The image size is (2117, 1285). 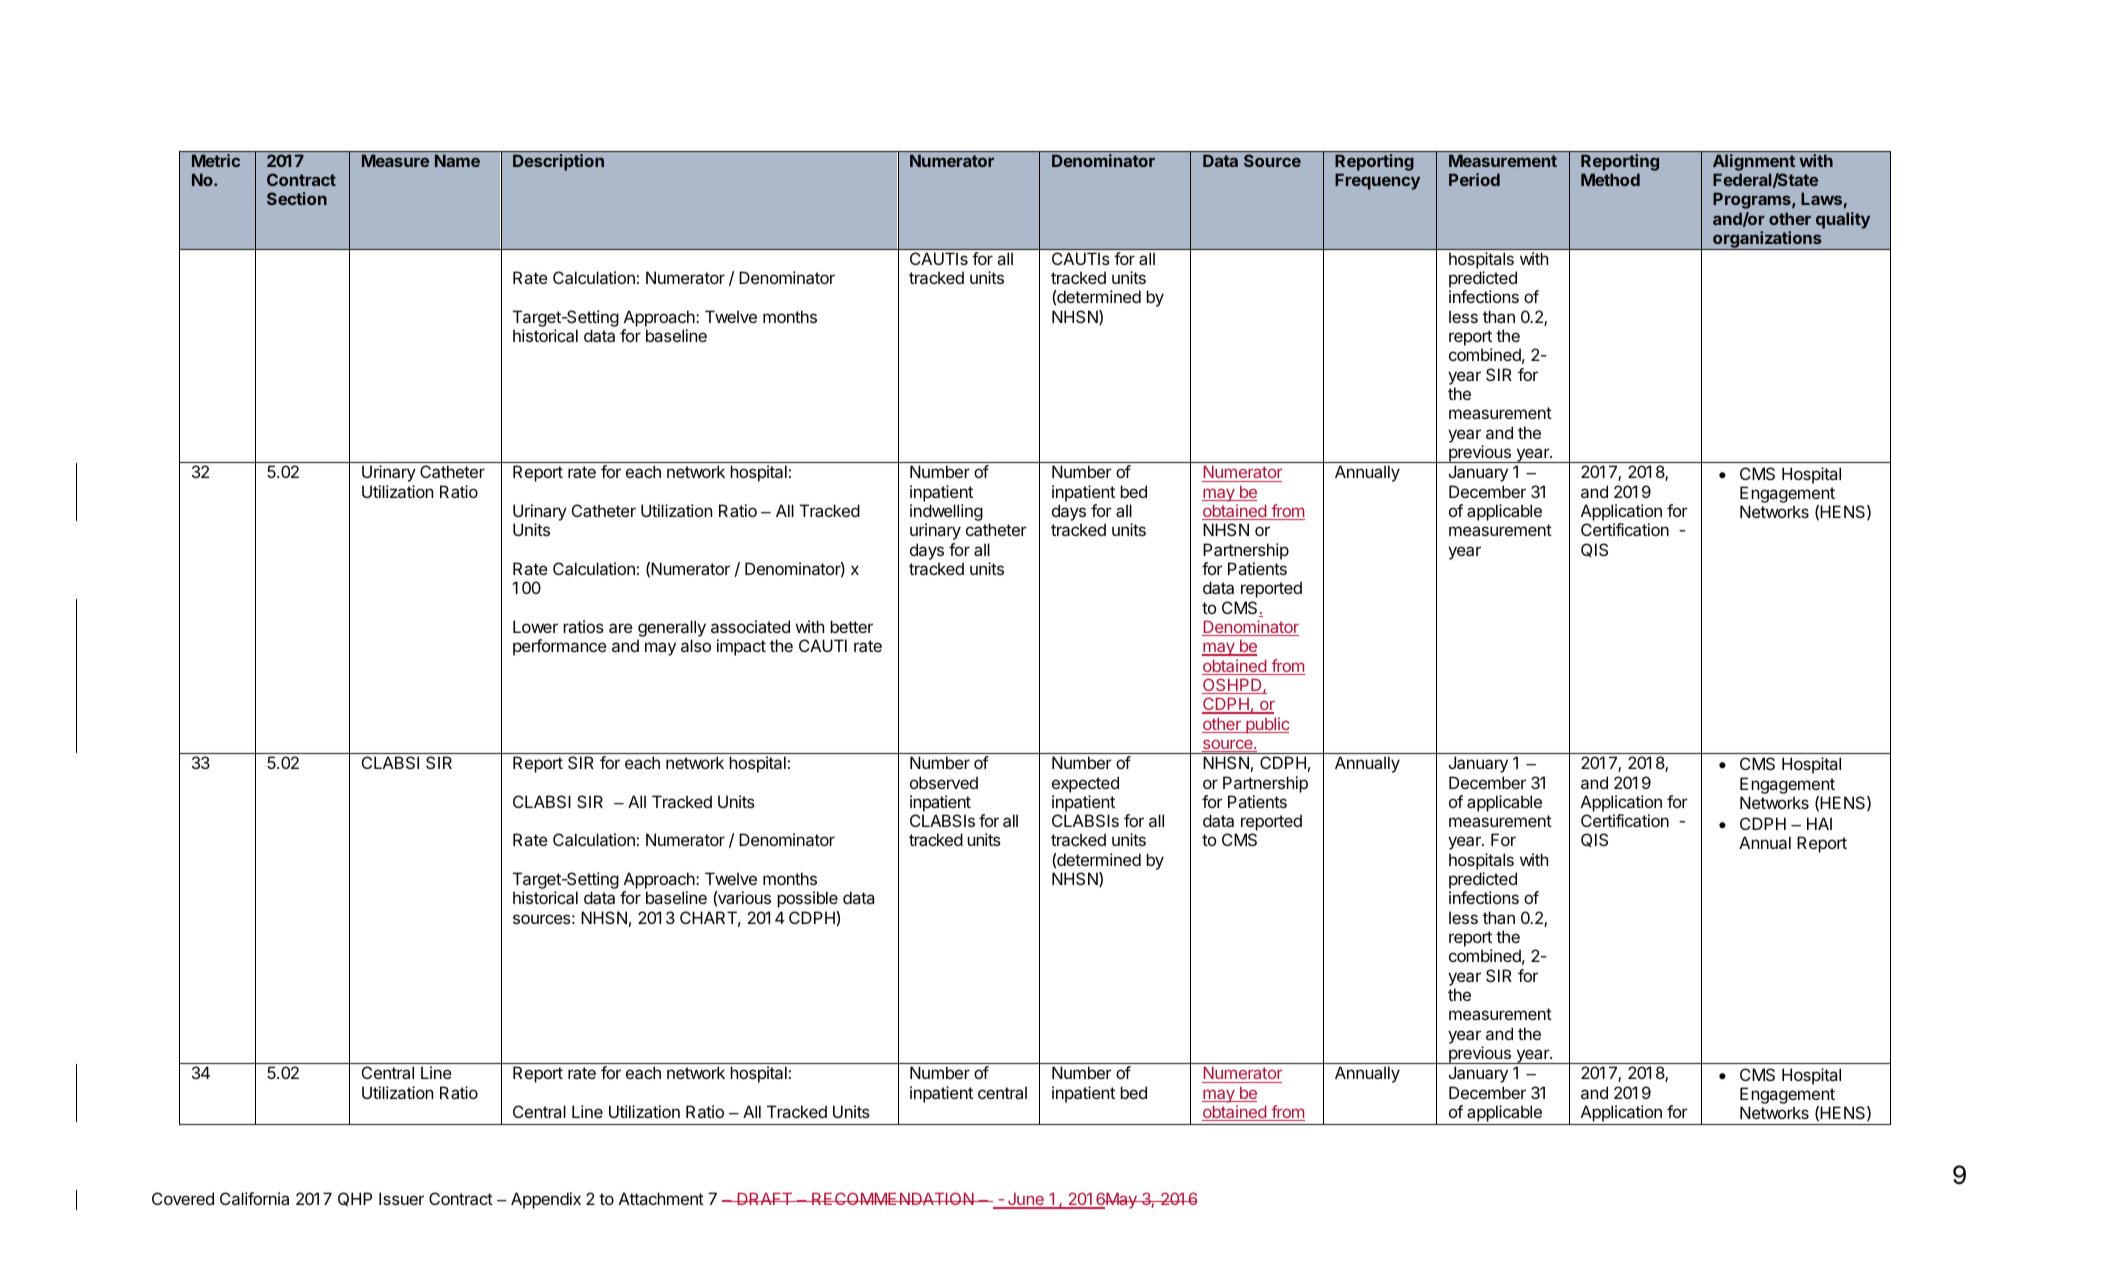 I want to click on expected, so click(x=1085, y=784).
